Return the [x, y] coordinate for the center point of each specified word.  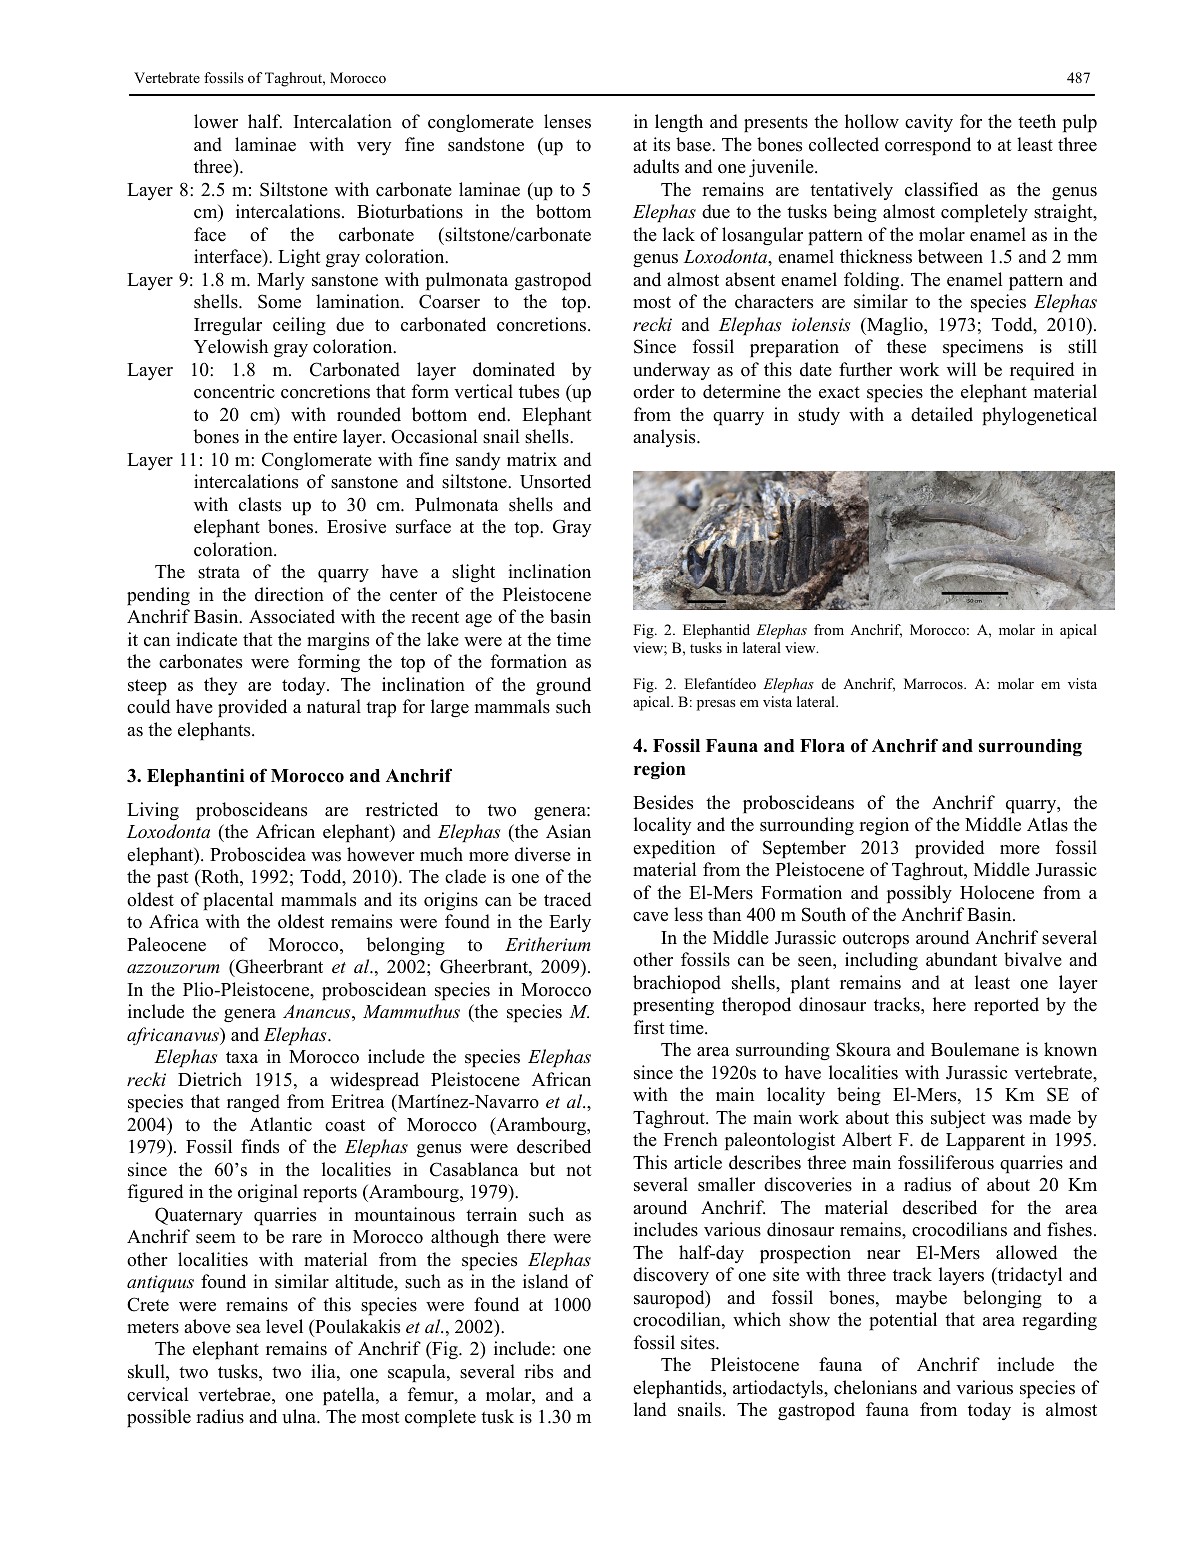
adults [656, 166]
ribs [538, 1371]
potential [903, 1321]
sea [248, 1329]
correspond [928, 146]
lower [216, 121]
